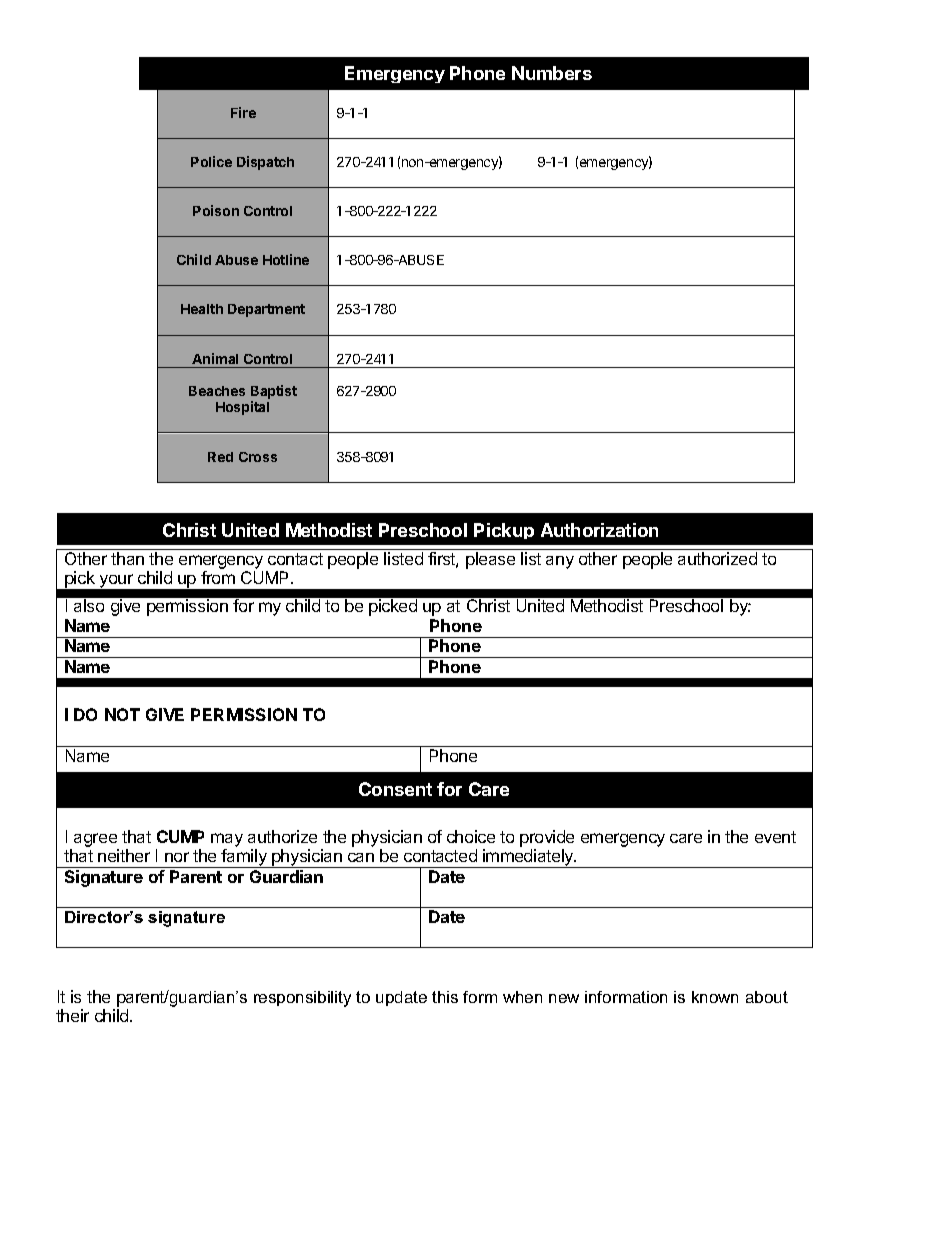 Image resolution: width=952 pixels, height=1233 pixels. Describe the element at coordinates (599, 530) in the screenshot. I see `Authorization` at that location.
